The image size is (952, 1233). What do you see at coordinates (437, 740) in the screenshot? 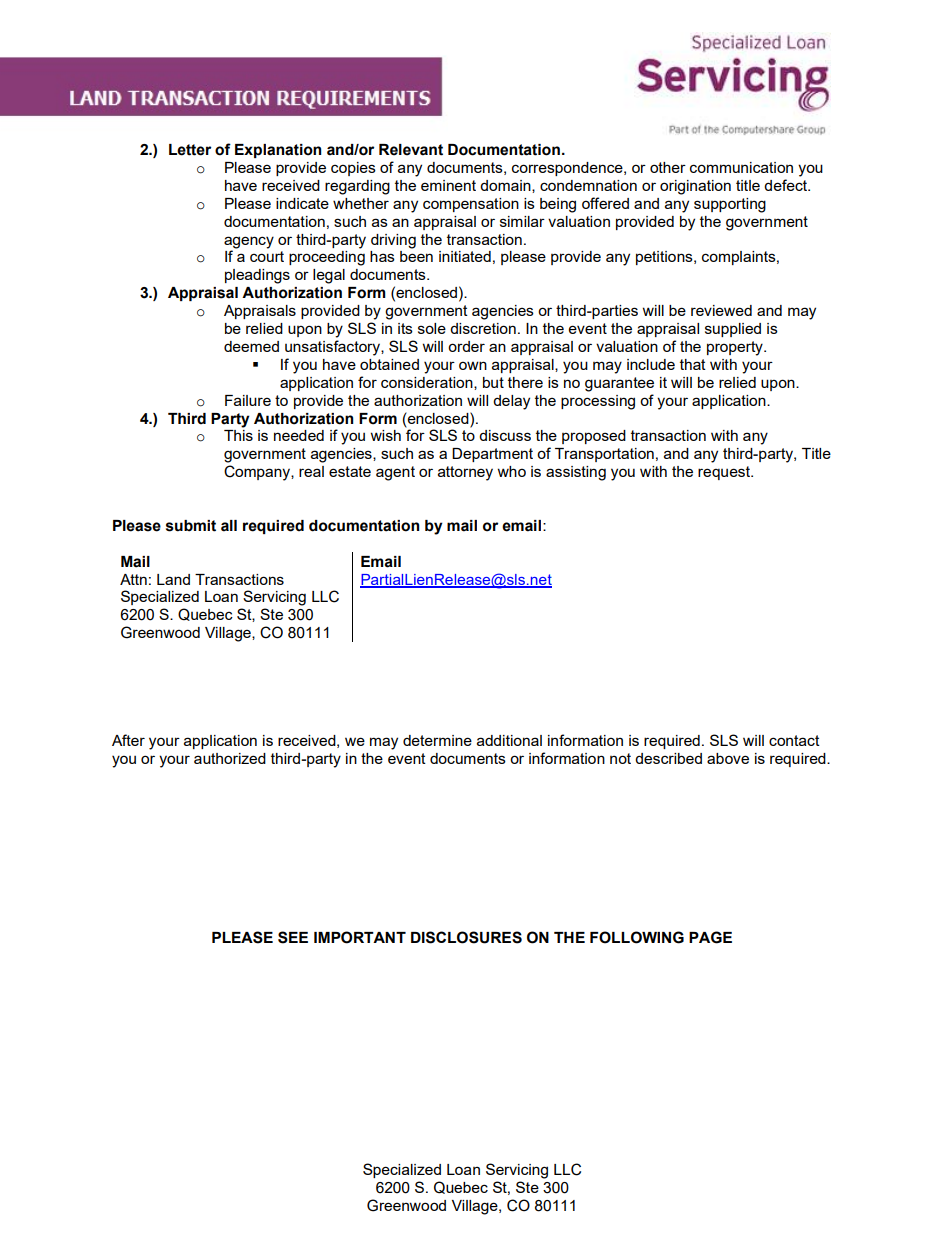
I see `determine` at bounding box center [437, 740].
